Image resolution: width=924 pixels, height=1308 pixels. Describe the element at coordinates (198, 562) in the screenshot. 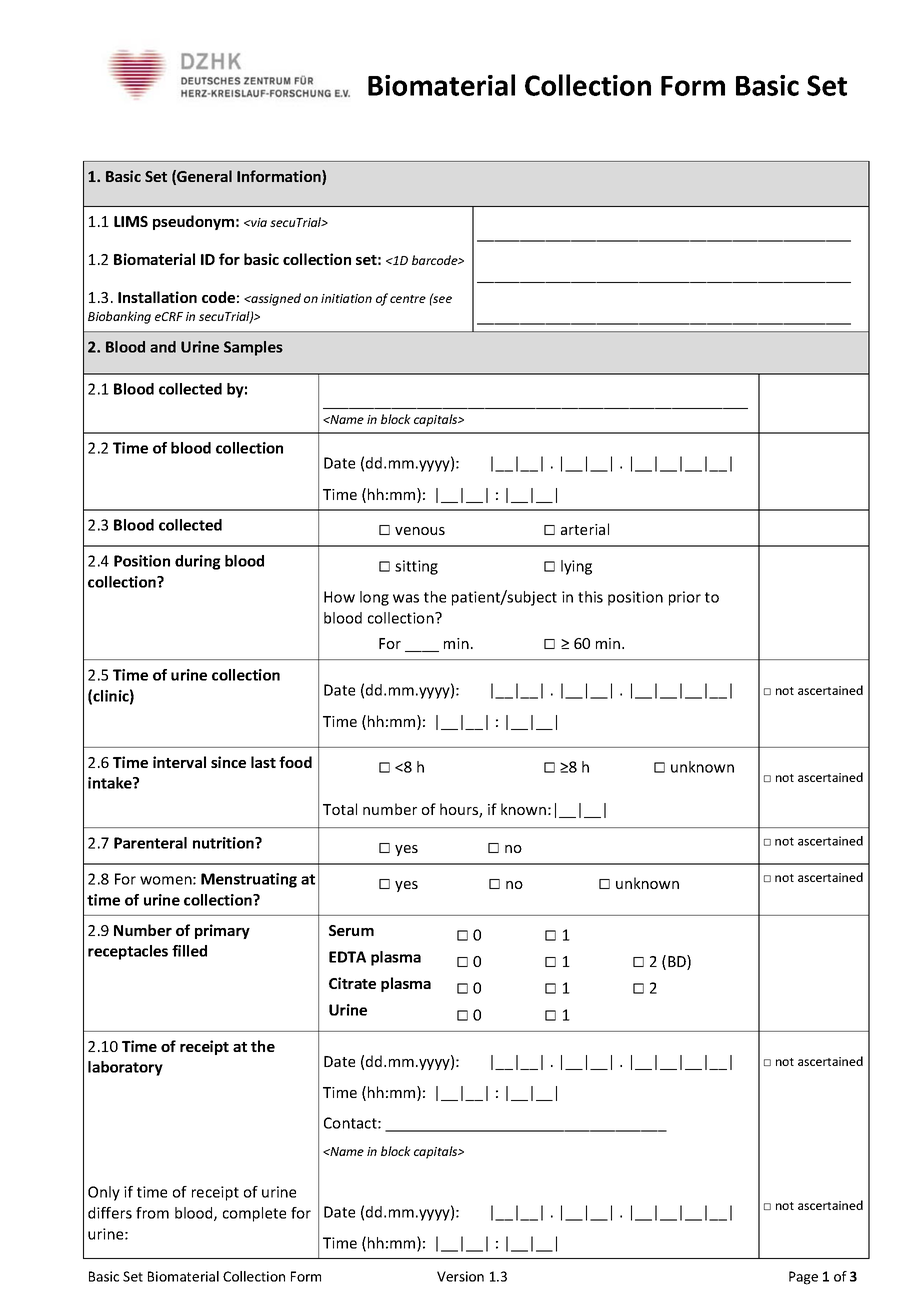

I see `during` at that location.
